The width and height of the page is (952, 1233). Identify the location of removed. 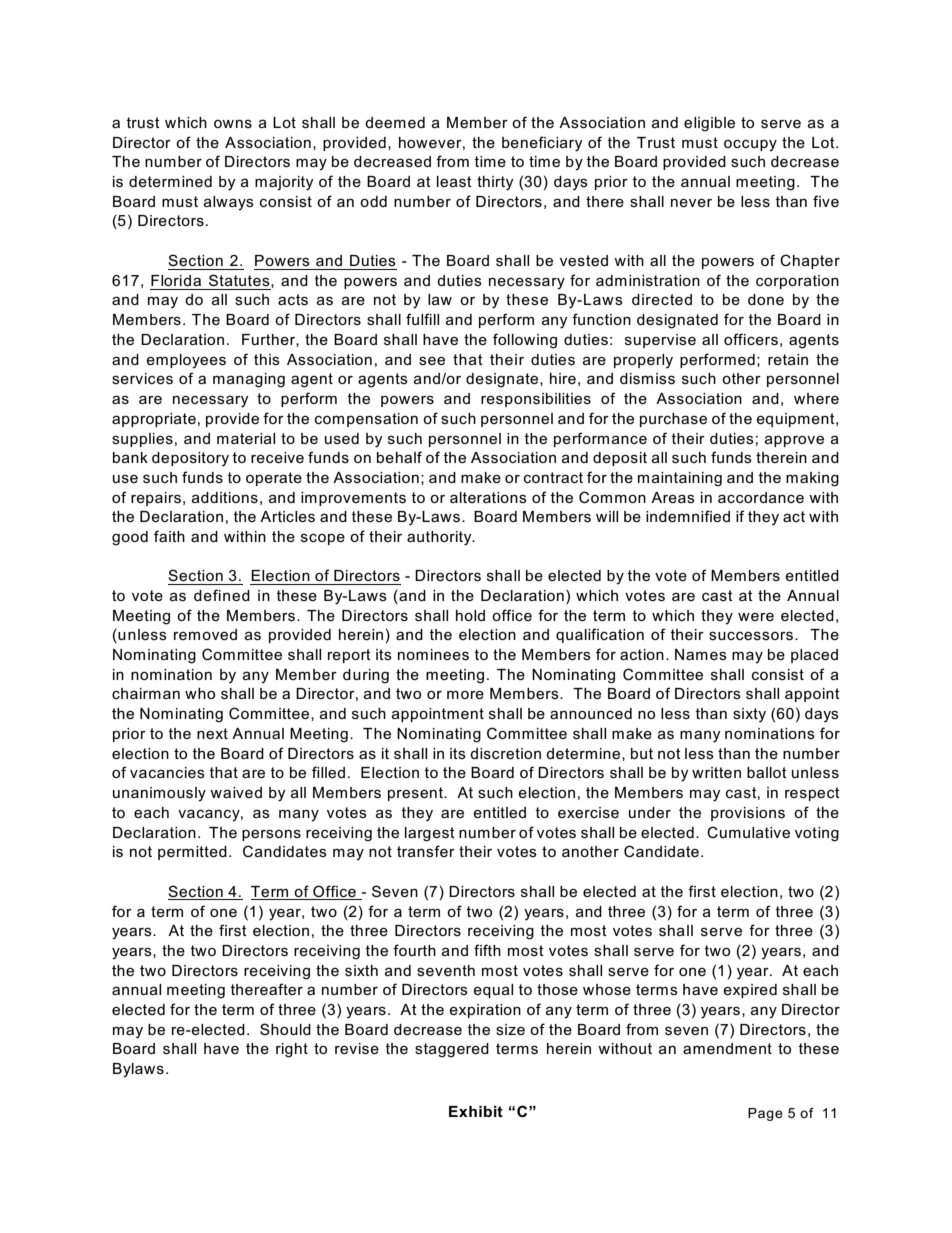
(205, 634).
